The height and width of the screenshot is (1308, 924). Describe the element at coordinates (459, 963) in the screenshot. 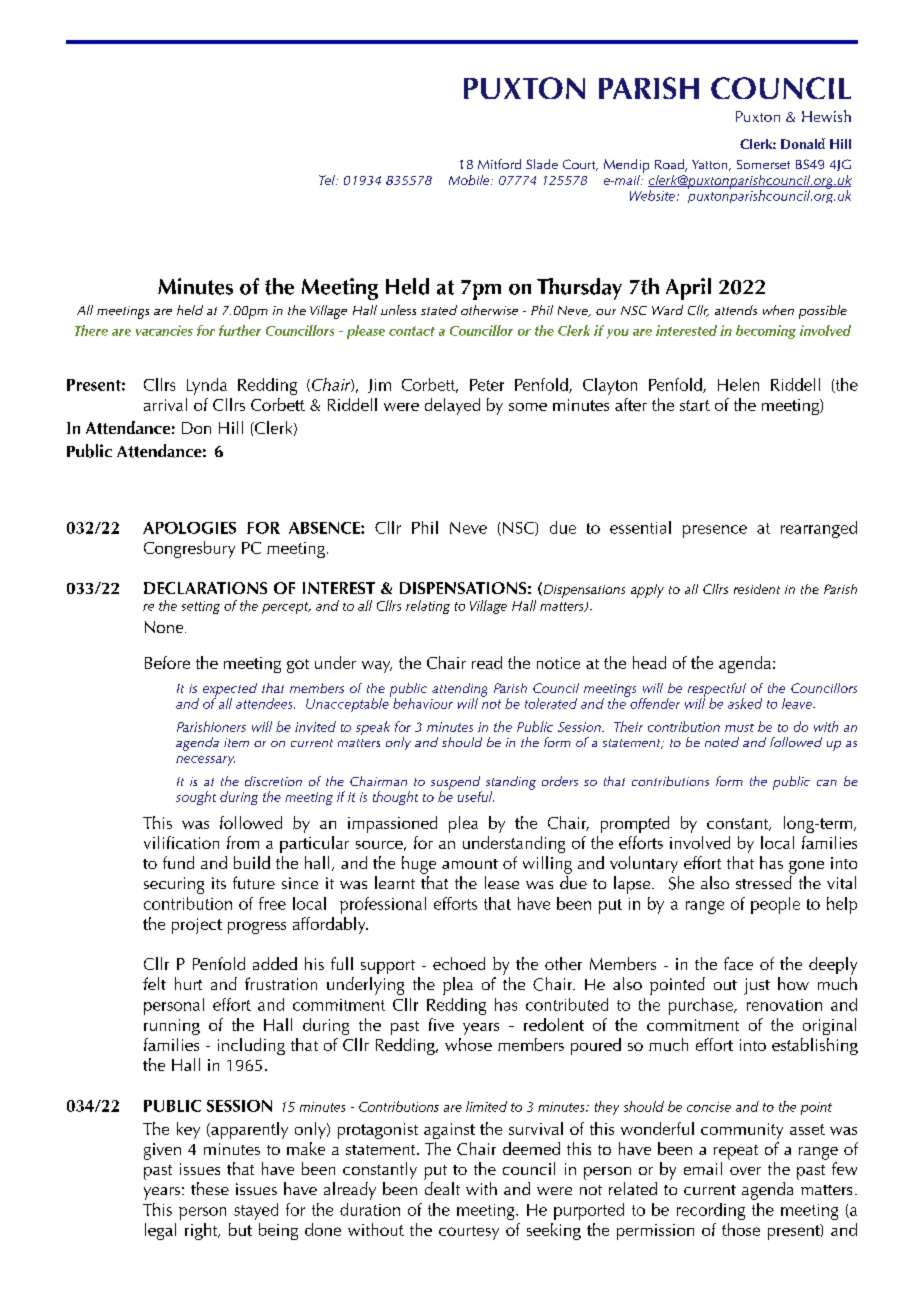

I see `echoed` at that location.
